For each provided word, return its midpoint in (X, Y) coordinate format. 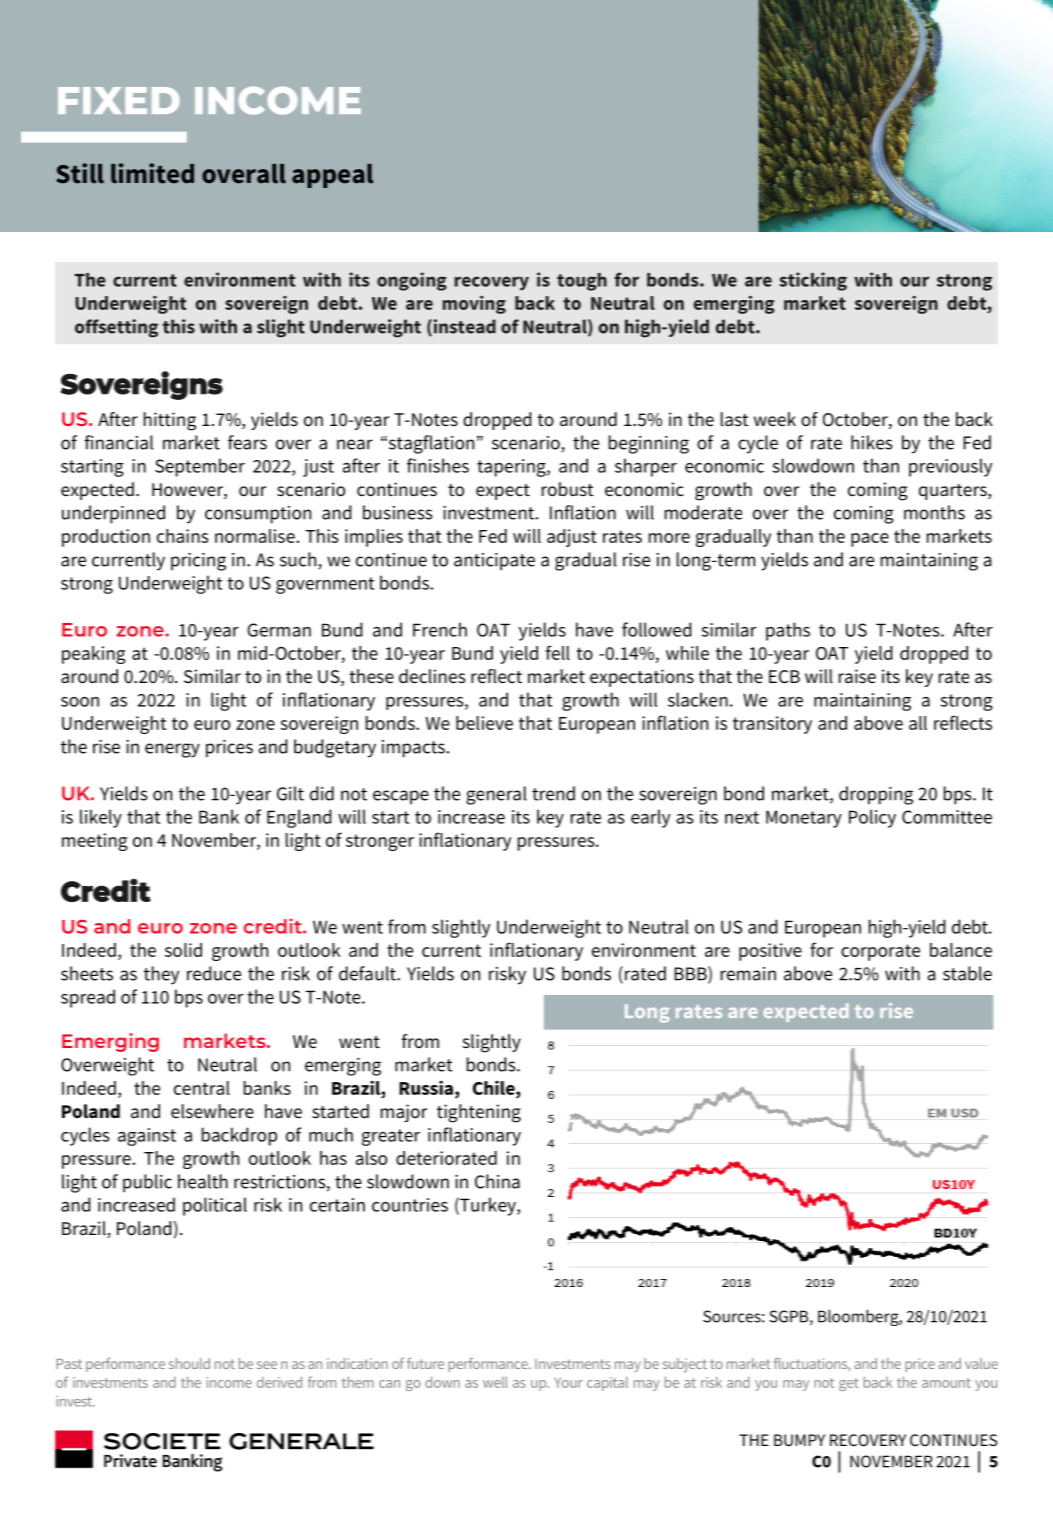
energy (172, 750)
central (202, 1088)
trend (553, 793)
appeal (332, 176)
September (200, 467)
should (189, 1363)
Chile (495, 1088)
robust (567, 489)
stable (967, 973)
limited (152, 173)
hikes (872, 442)
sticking (813, 281)
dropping (876, 795)
